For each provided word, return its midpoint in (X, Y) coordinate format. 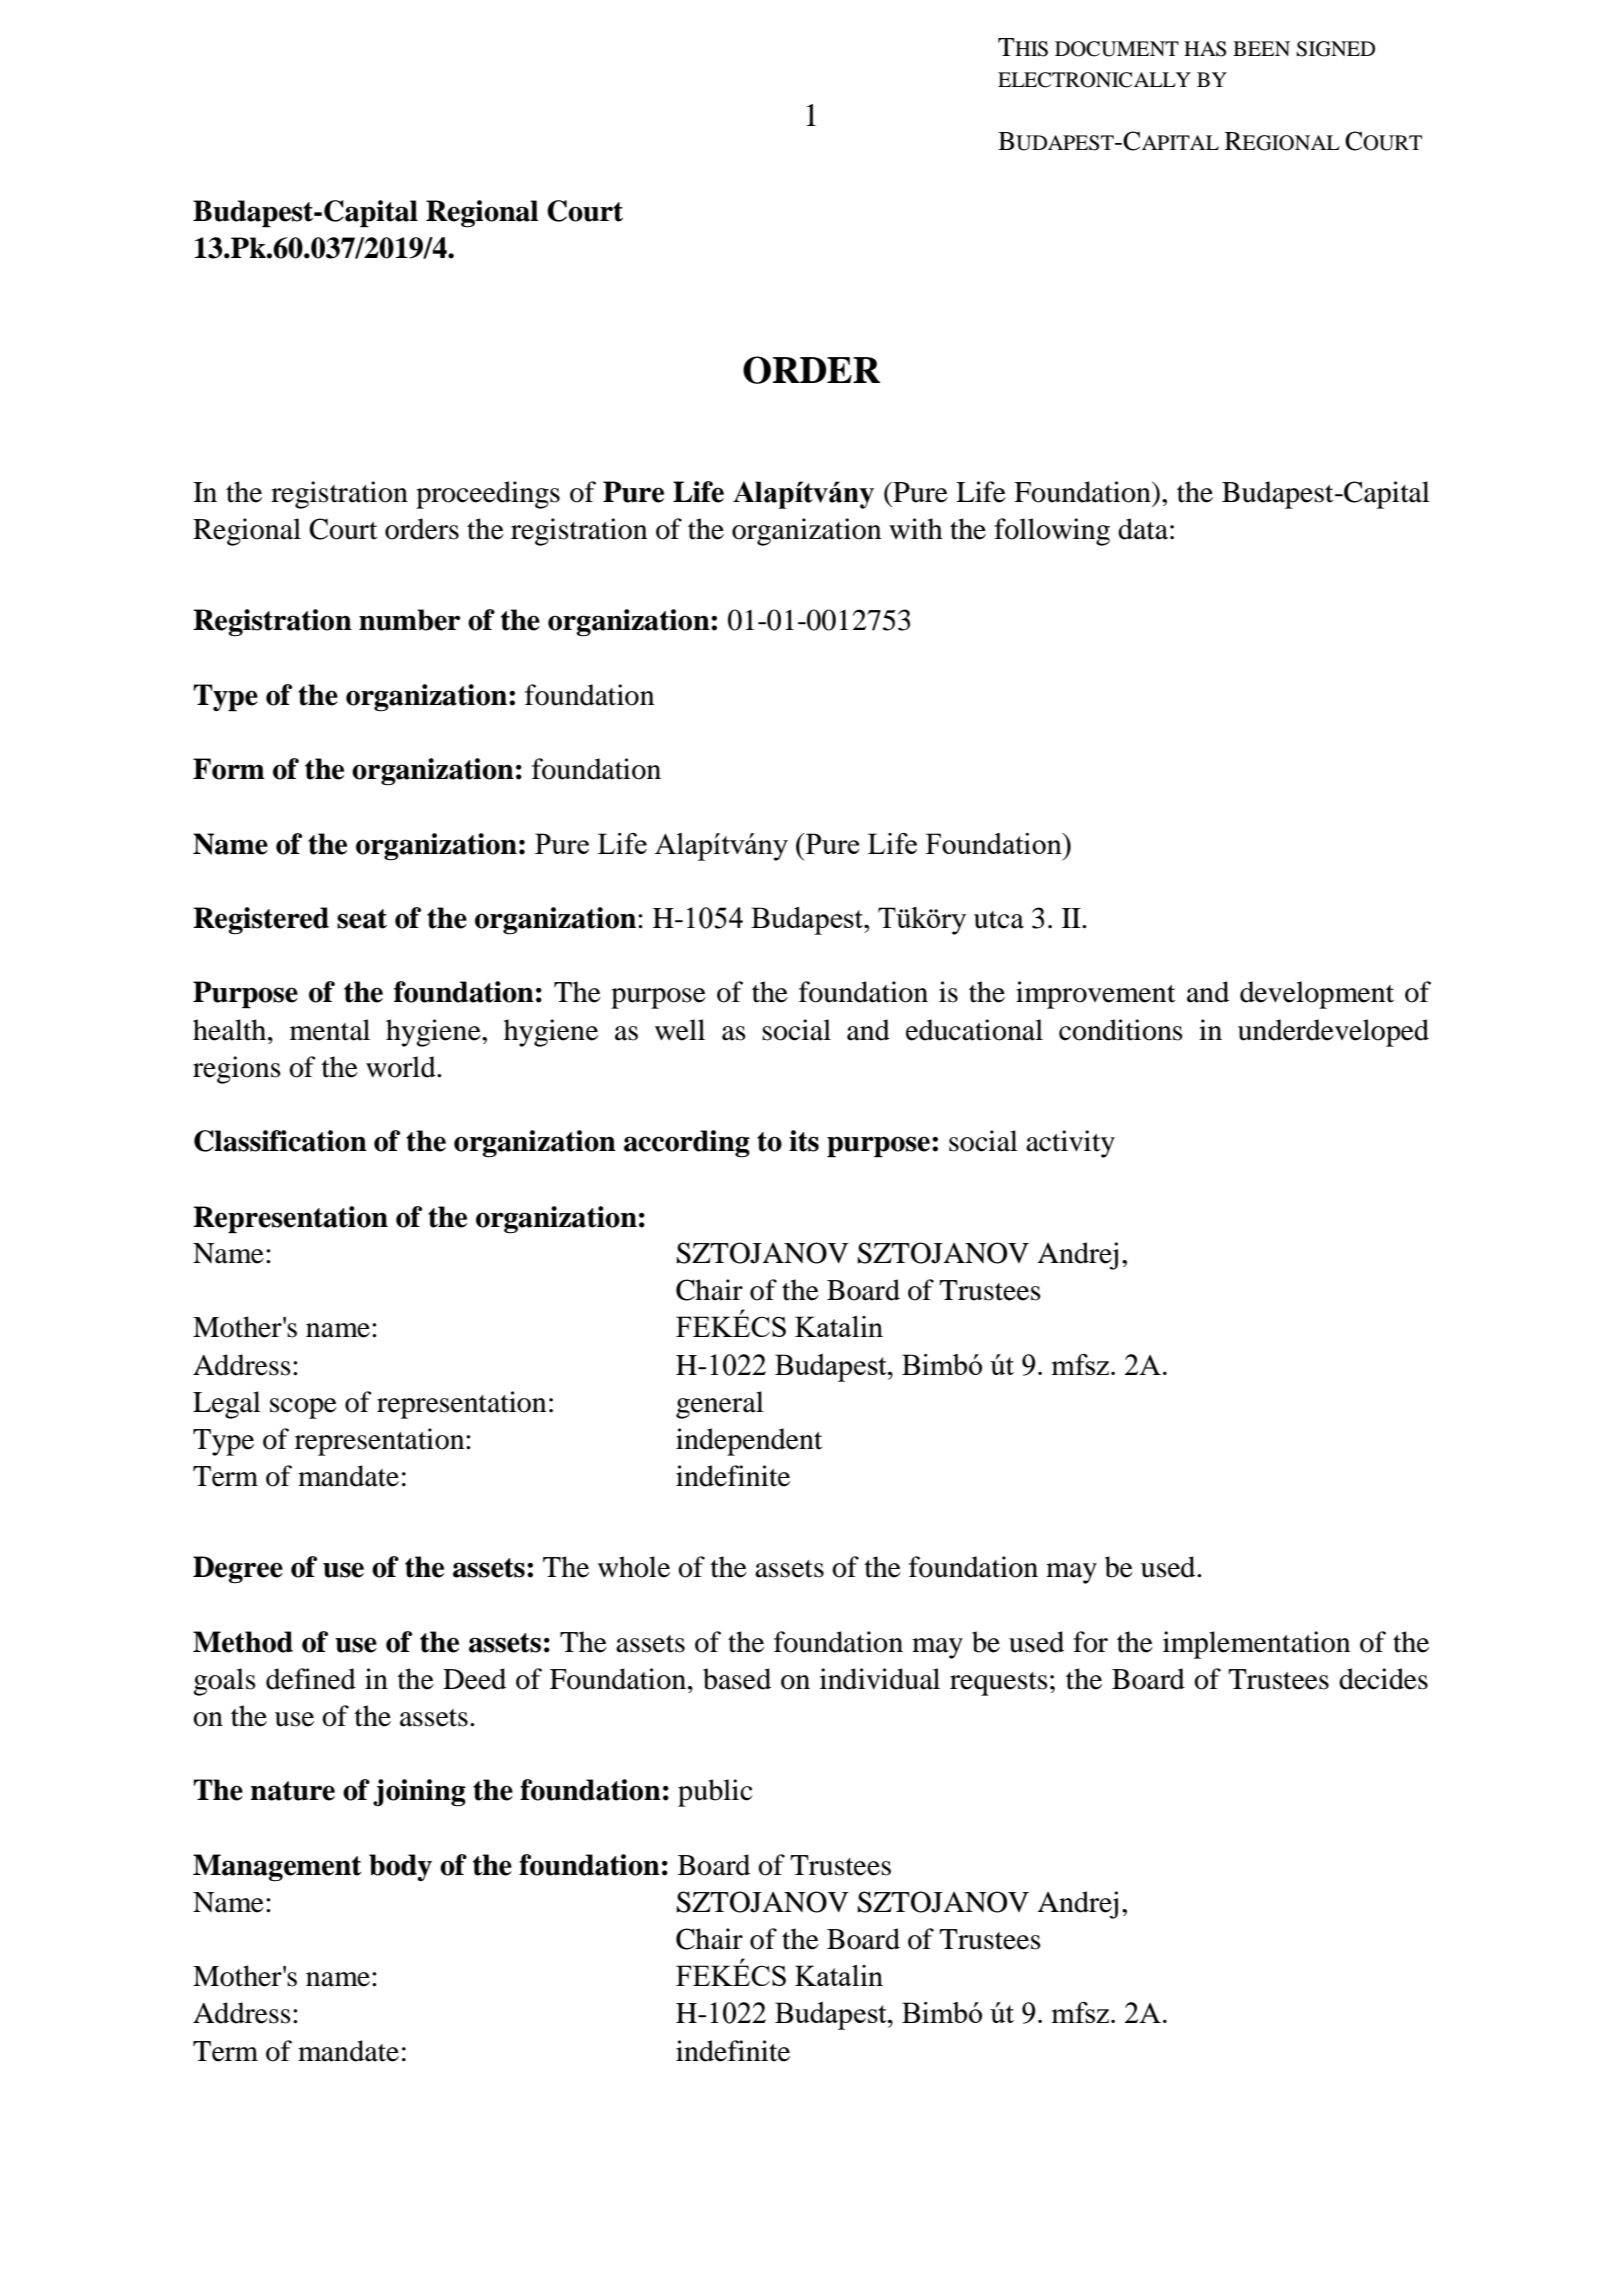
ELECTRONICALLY (1094, 80)
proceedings (488, 495)
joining (419, 1793)
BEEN (1261, 48)
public (715, 1793)
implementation (1256, 1645)
